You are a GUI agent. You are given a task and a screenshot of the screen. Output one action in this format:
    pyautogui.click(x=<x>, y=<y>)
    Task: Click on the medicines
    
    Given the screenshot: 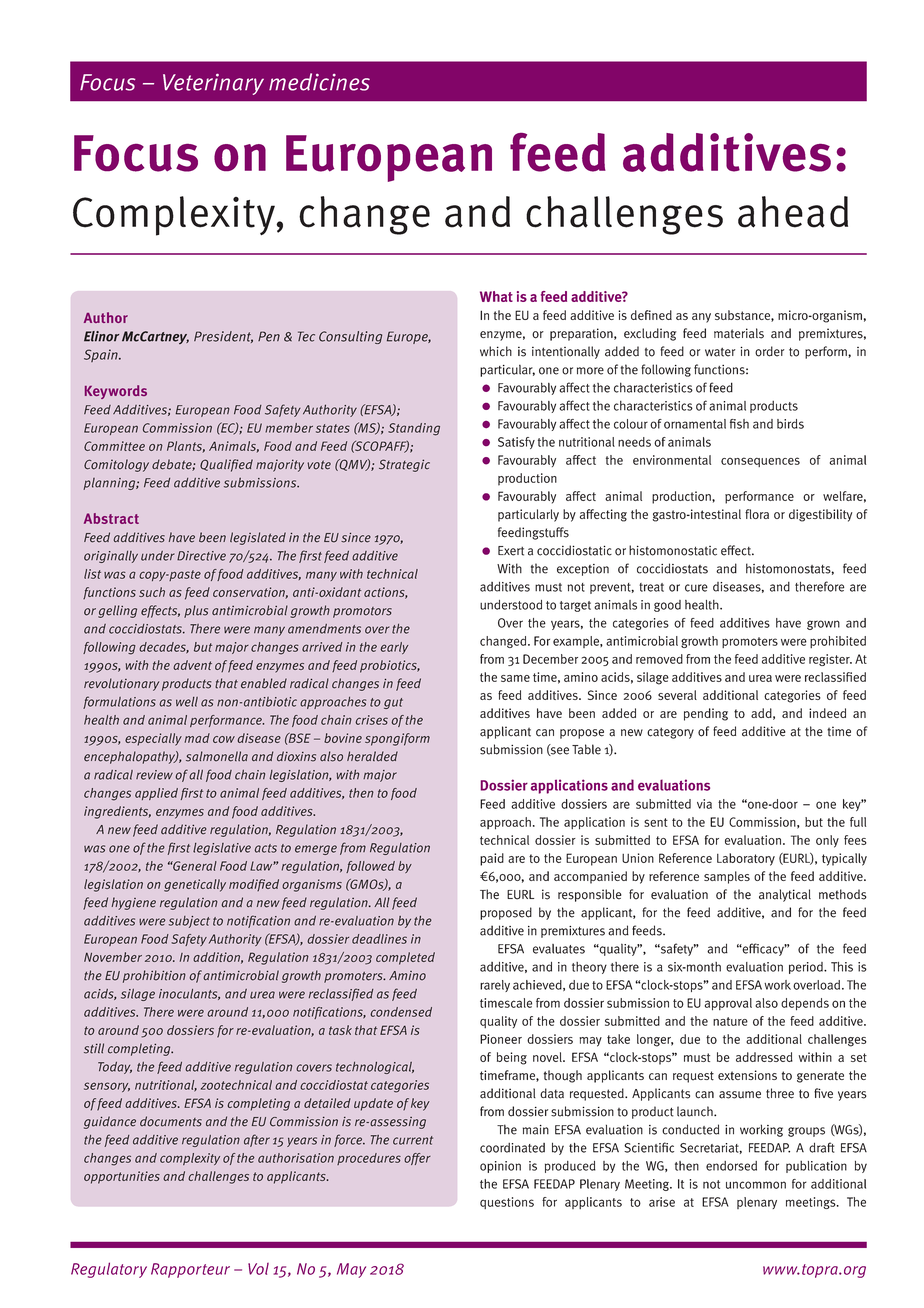 What is the action you would take?
    pyautogui.click(x=319, y=82)
